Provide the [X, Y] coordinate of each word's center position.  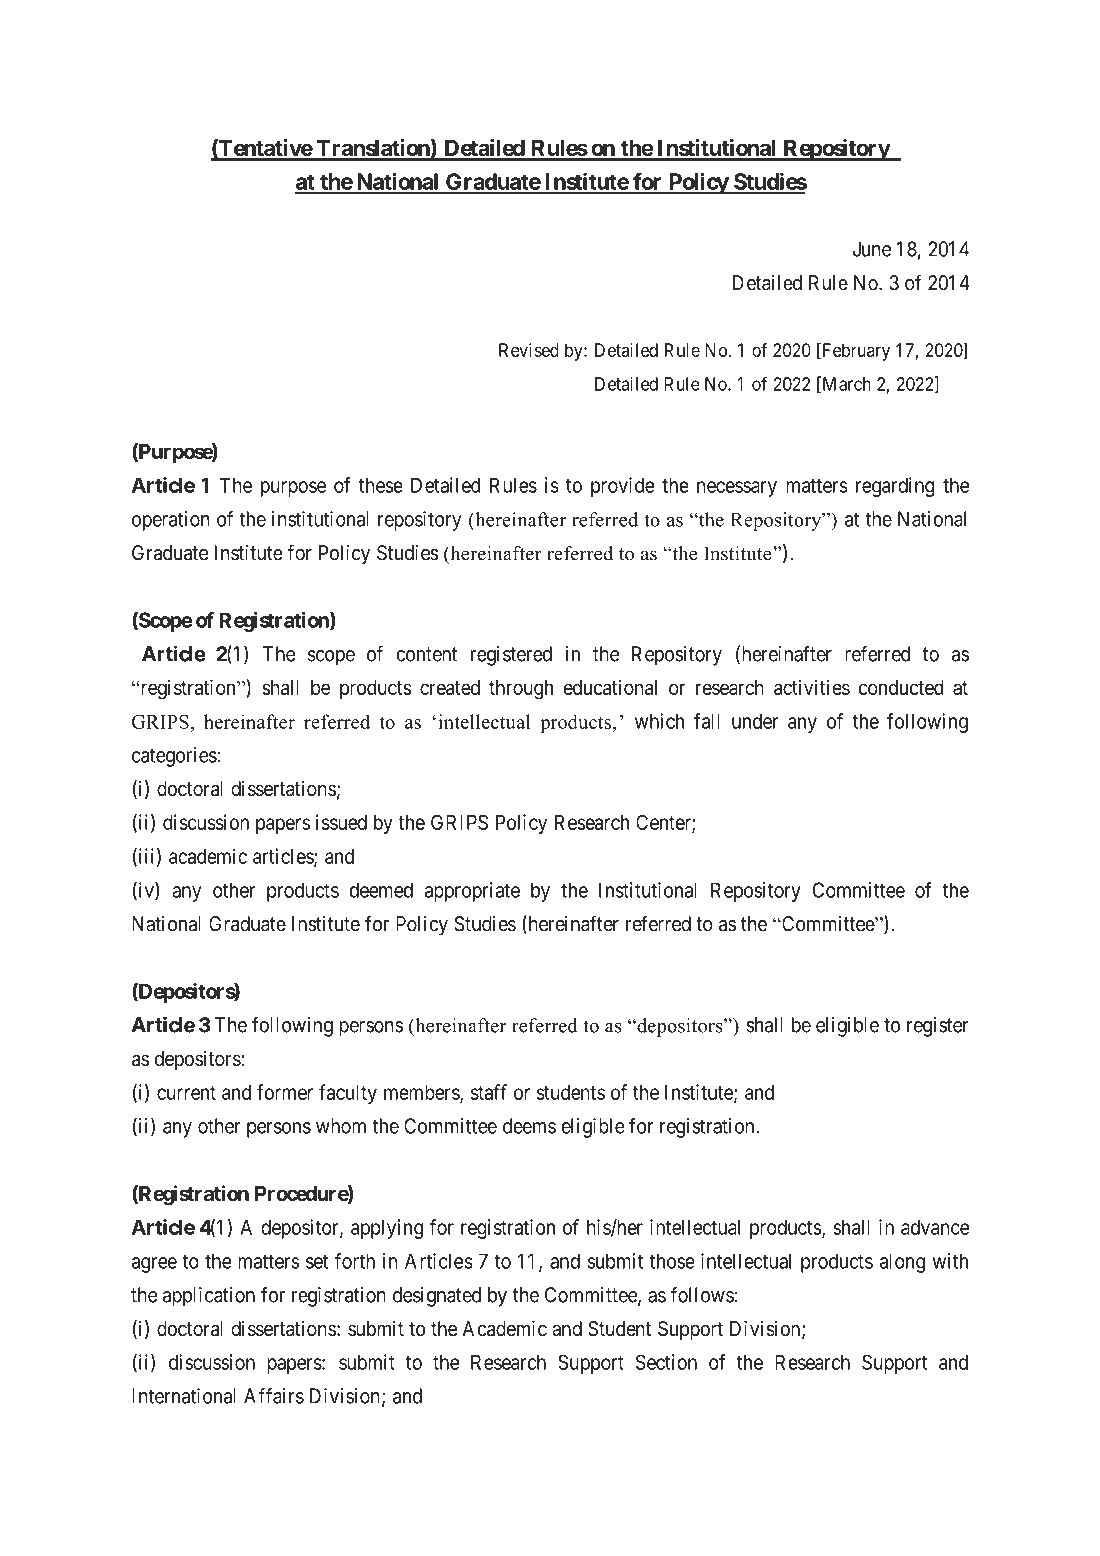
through [521, 690]
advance [935, 1227]
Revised [529, 350]
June [872, 249]
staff [489, 1092]
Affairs [274, 1396]
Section [666, 1362]
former [285, 1092]
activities [812, 687]
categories [174, 757]
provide [623, 487]
